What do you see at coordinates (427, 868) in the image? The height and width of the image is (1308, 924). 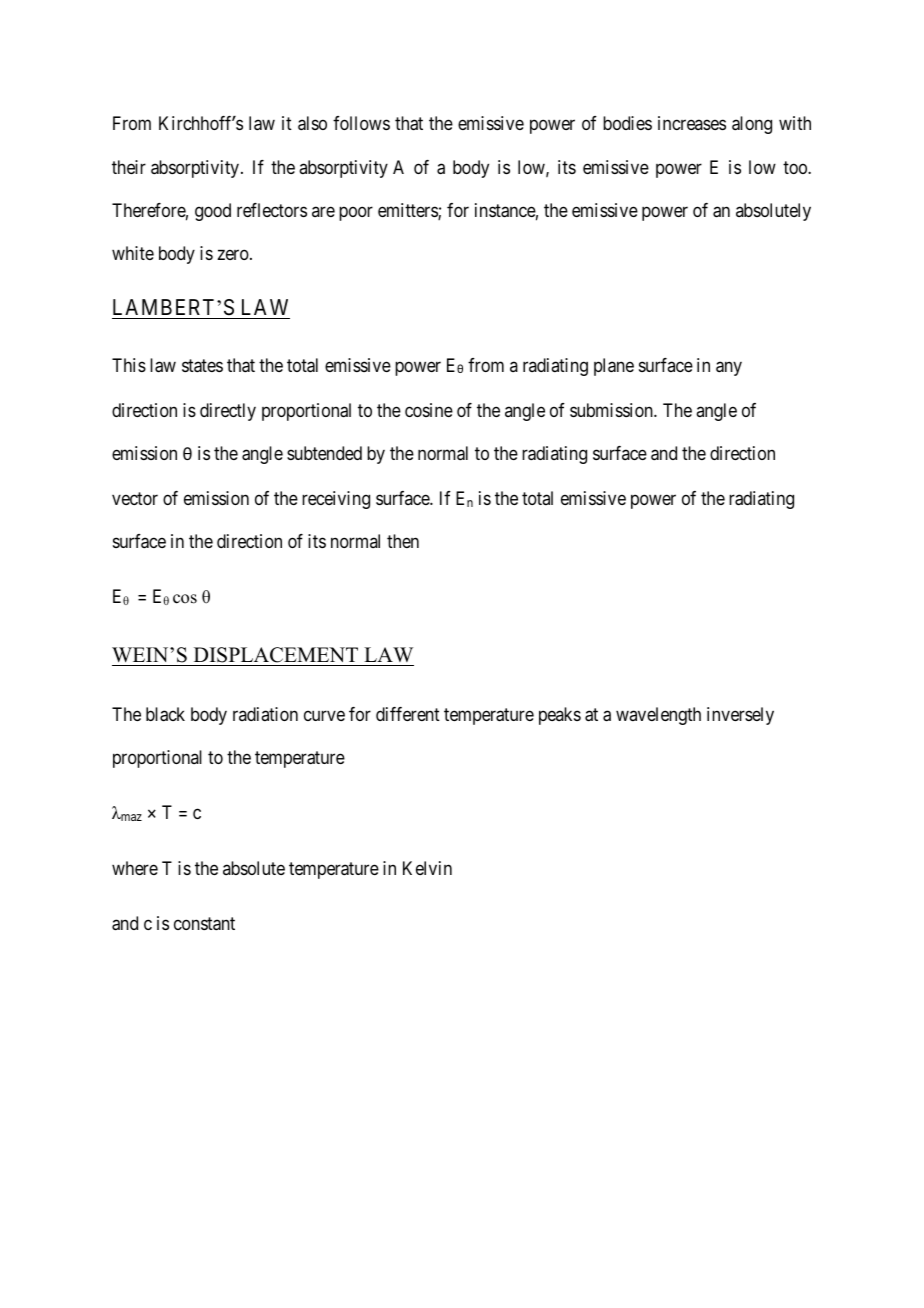 I see `Kelvin` at bounding box center [427, 868].
